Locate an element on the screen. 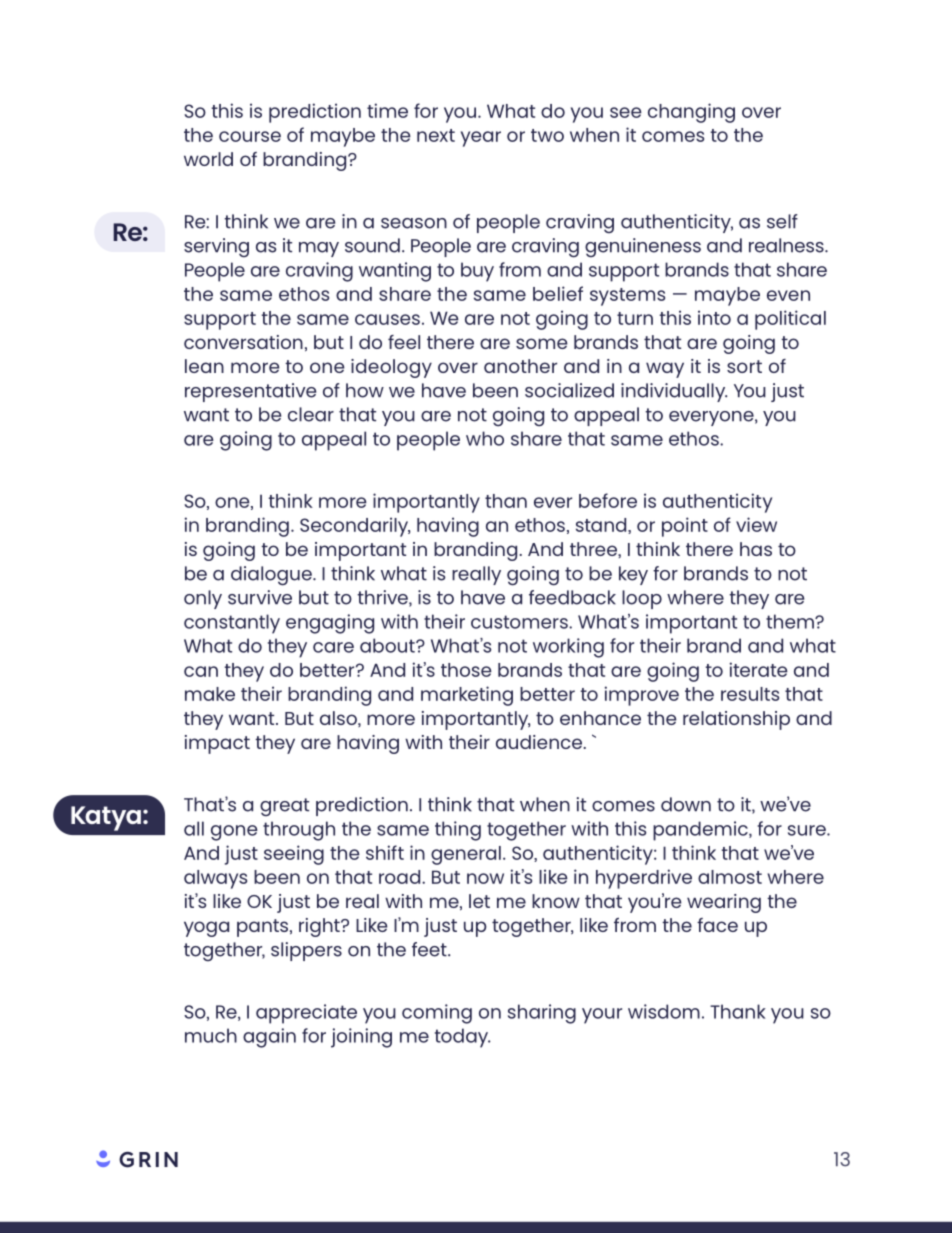 This screenshot has width=952, height=1233. next is located at coordinates (436, 135).
